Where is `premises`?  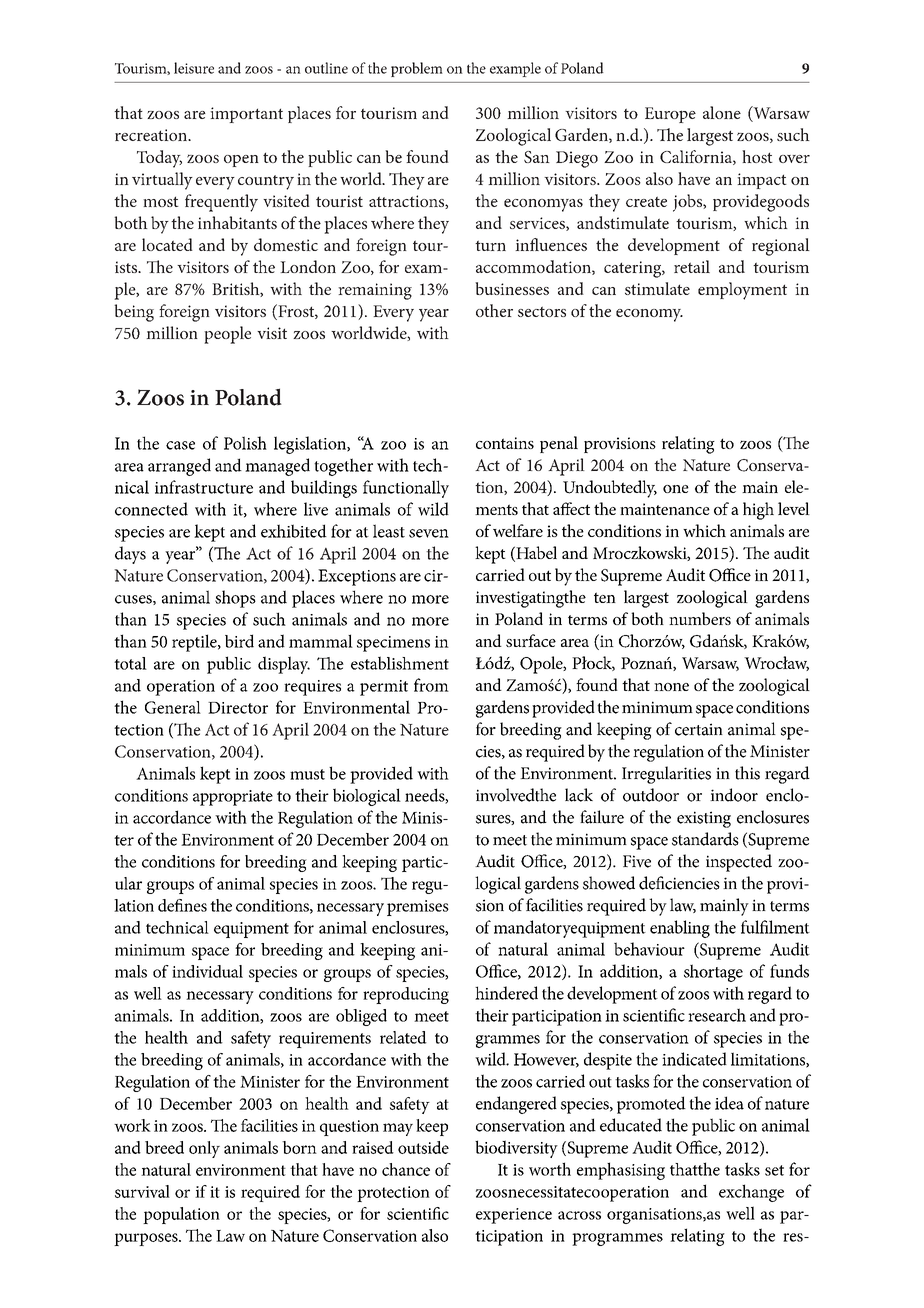
premises is located at coordinates (418, 908).
